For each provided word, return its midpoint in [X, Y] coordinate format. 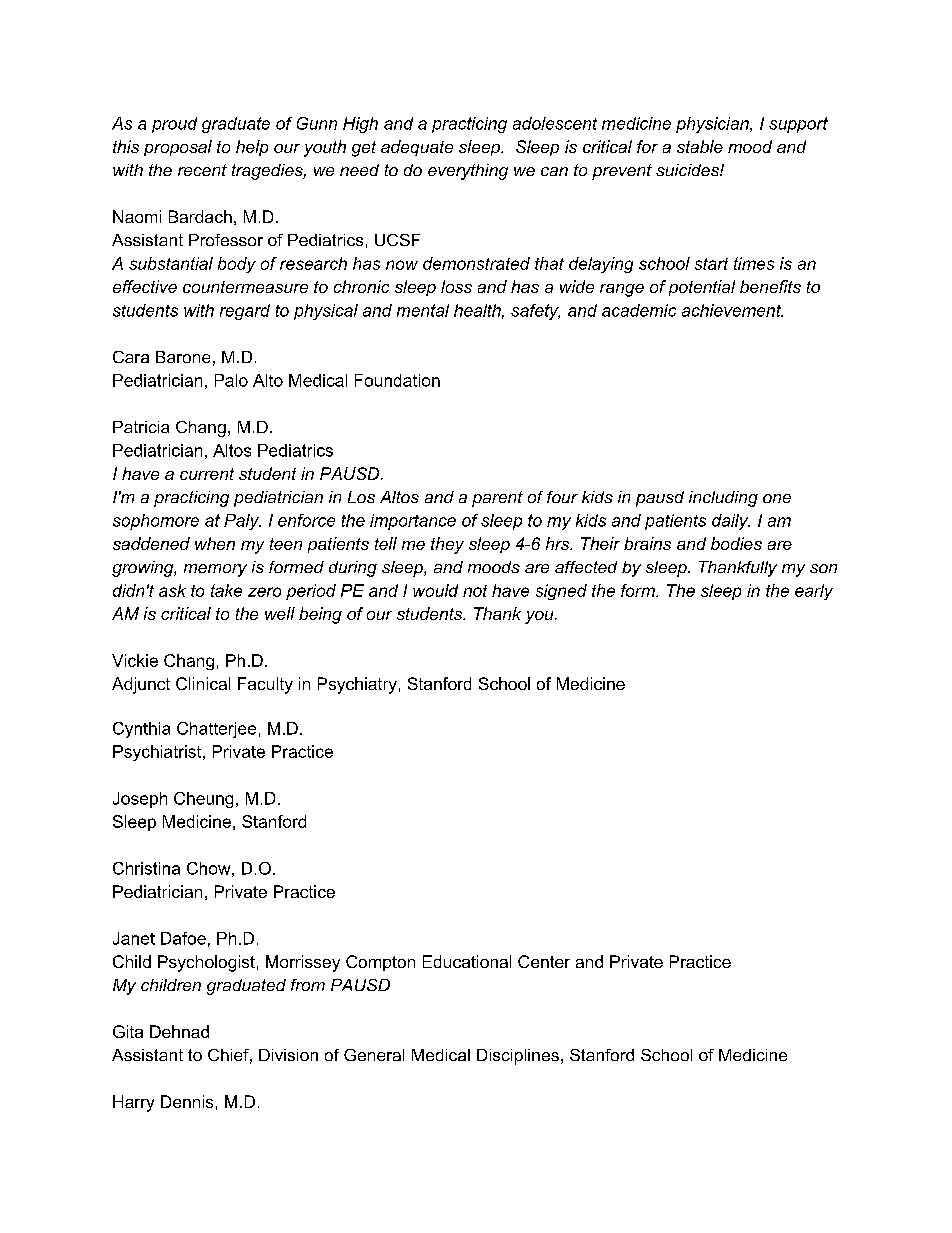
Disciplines [518, 1057]
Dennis [187, 1101]
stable [700, 146]
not [475, 591]
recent [202, 170]
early [814, 592]
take [226, 590]
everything [468, 172]
